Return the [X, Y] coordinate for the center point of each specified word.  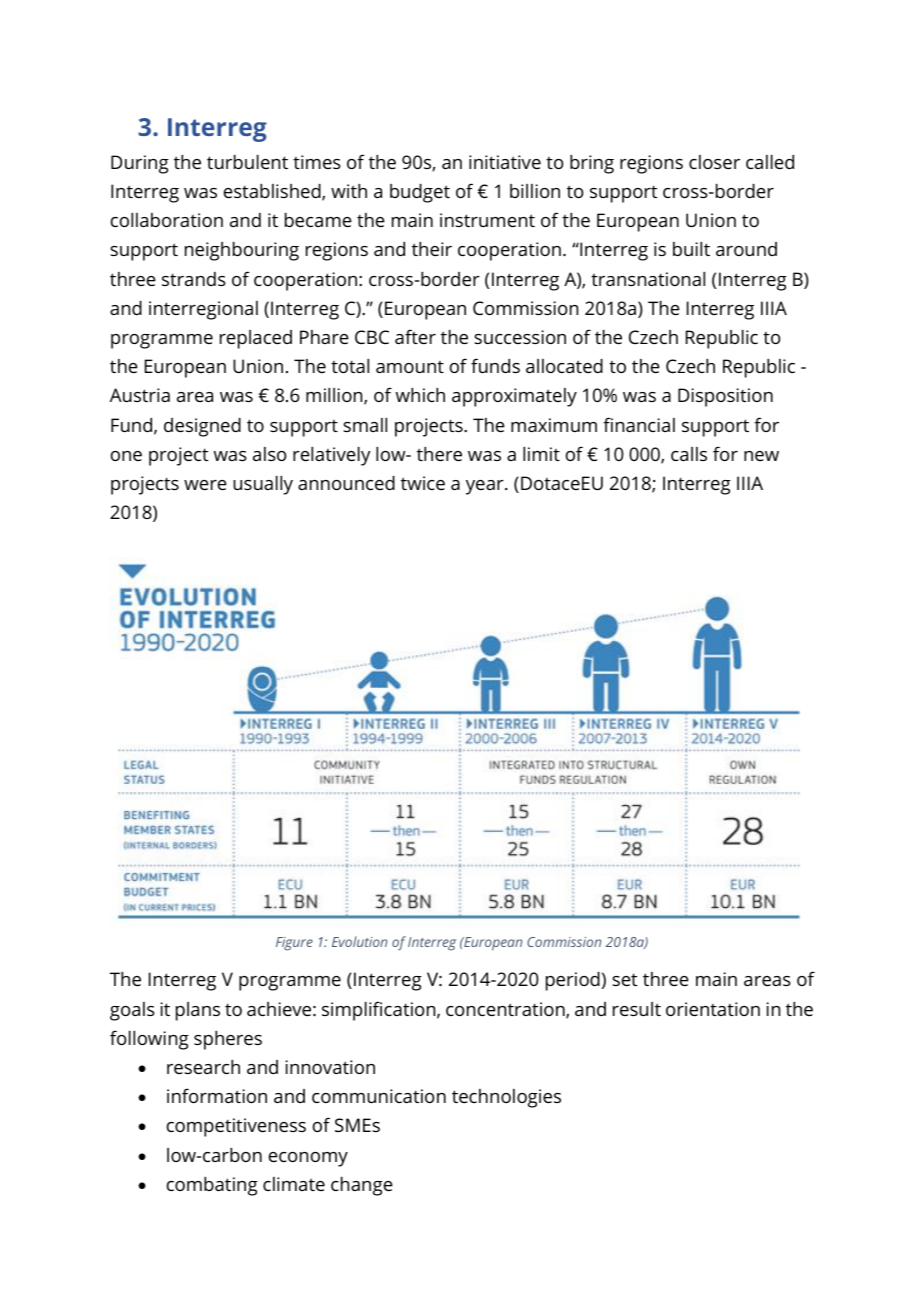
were [205, 485]
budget [420, 193]
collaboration [167, 220]
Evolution [359, 941]
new [761, 456]
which [420, 395]
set [624, 979]
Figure [294, 944]
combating [212, 1186]
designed [202, 427]
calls [689, 454]
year [486, 487]
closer [714, 162]
